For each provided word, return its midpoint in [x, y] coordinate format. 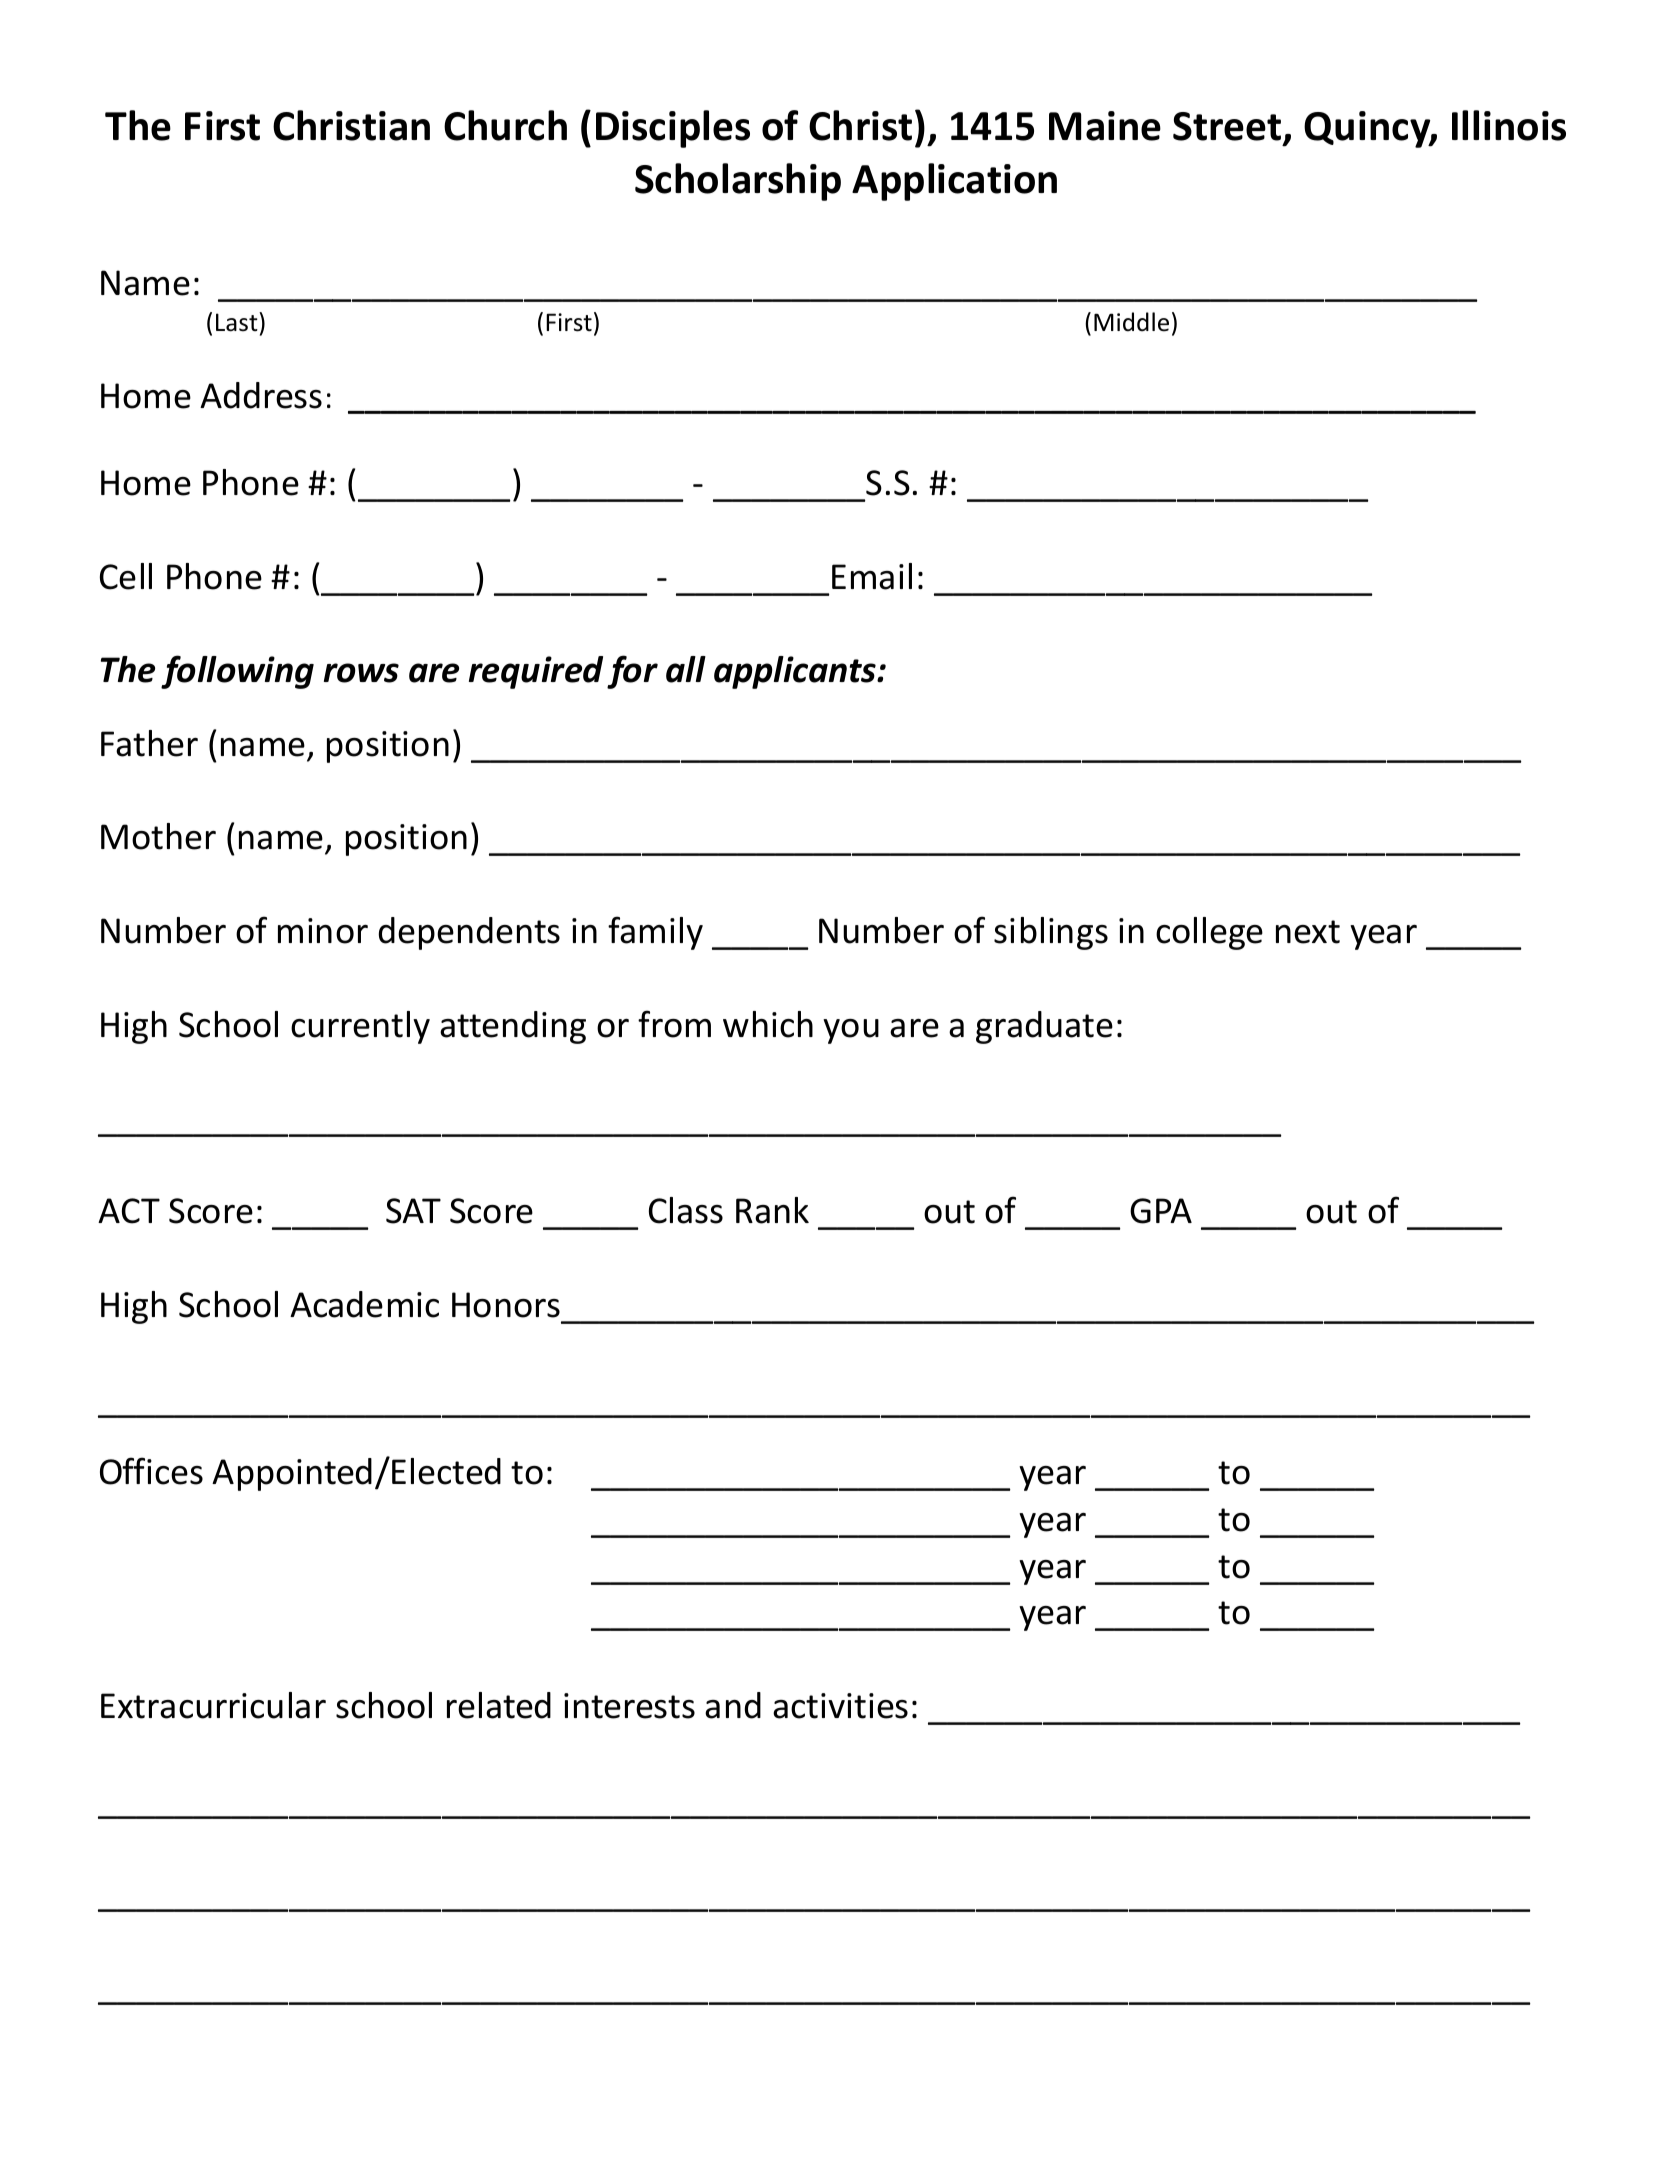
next [1308, 932]
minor [323, 931]
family [655, 933]
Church [505, 125]
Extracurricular [213, 1705]
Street [1227, 126]
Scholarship [738, 182]
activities [840, 1706]
